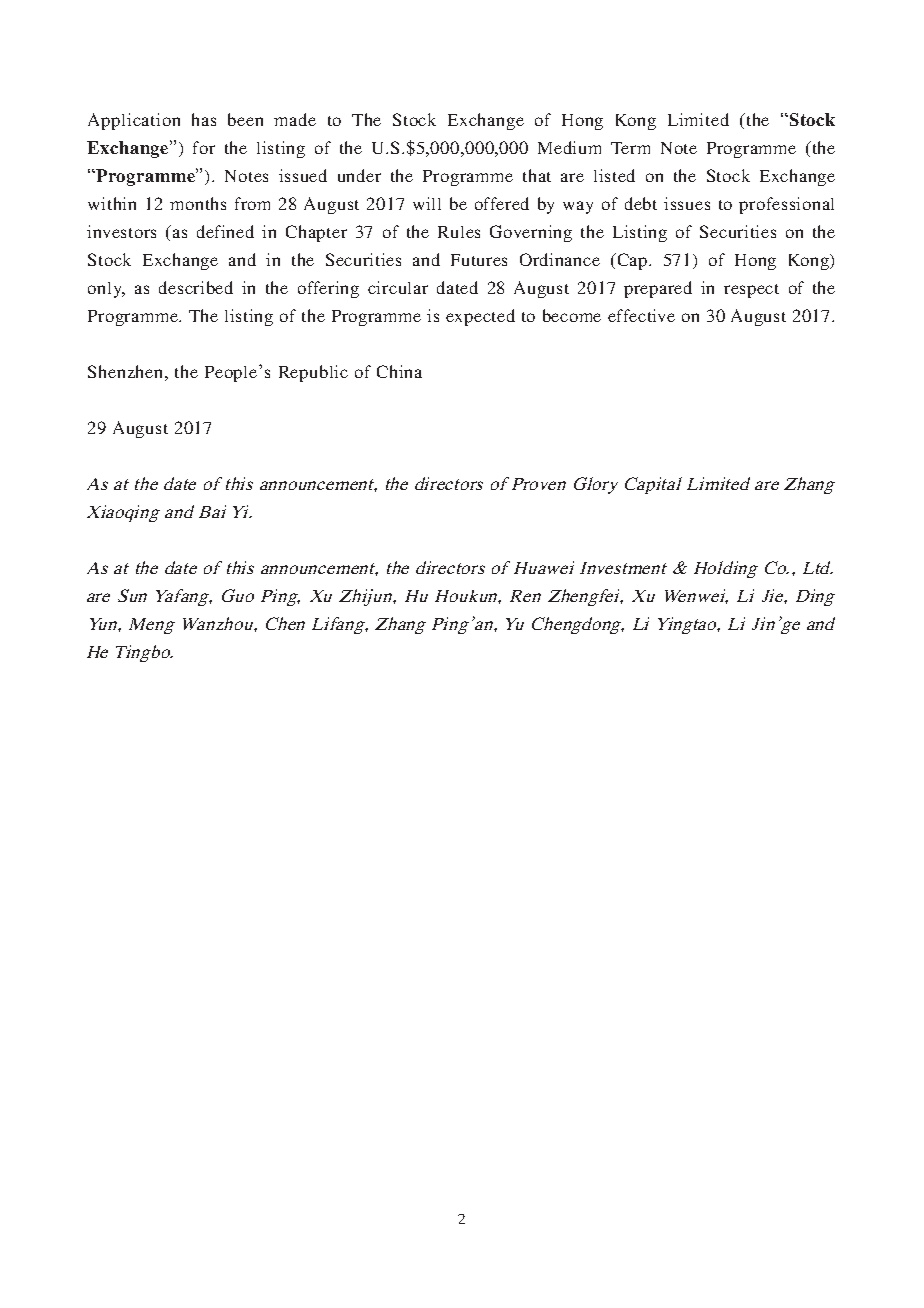 This screenshot has width=924, height=1308. Describe the element at coordinates (479, 260) in the screenshot. I see `Futures` at that location.
